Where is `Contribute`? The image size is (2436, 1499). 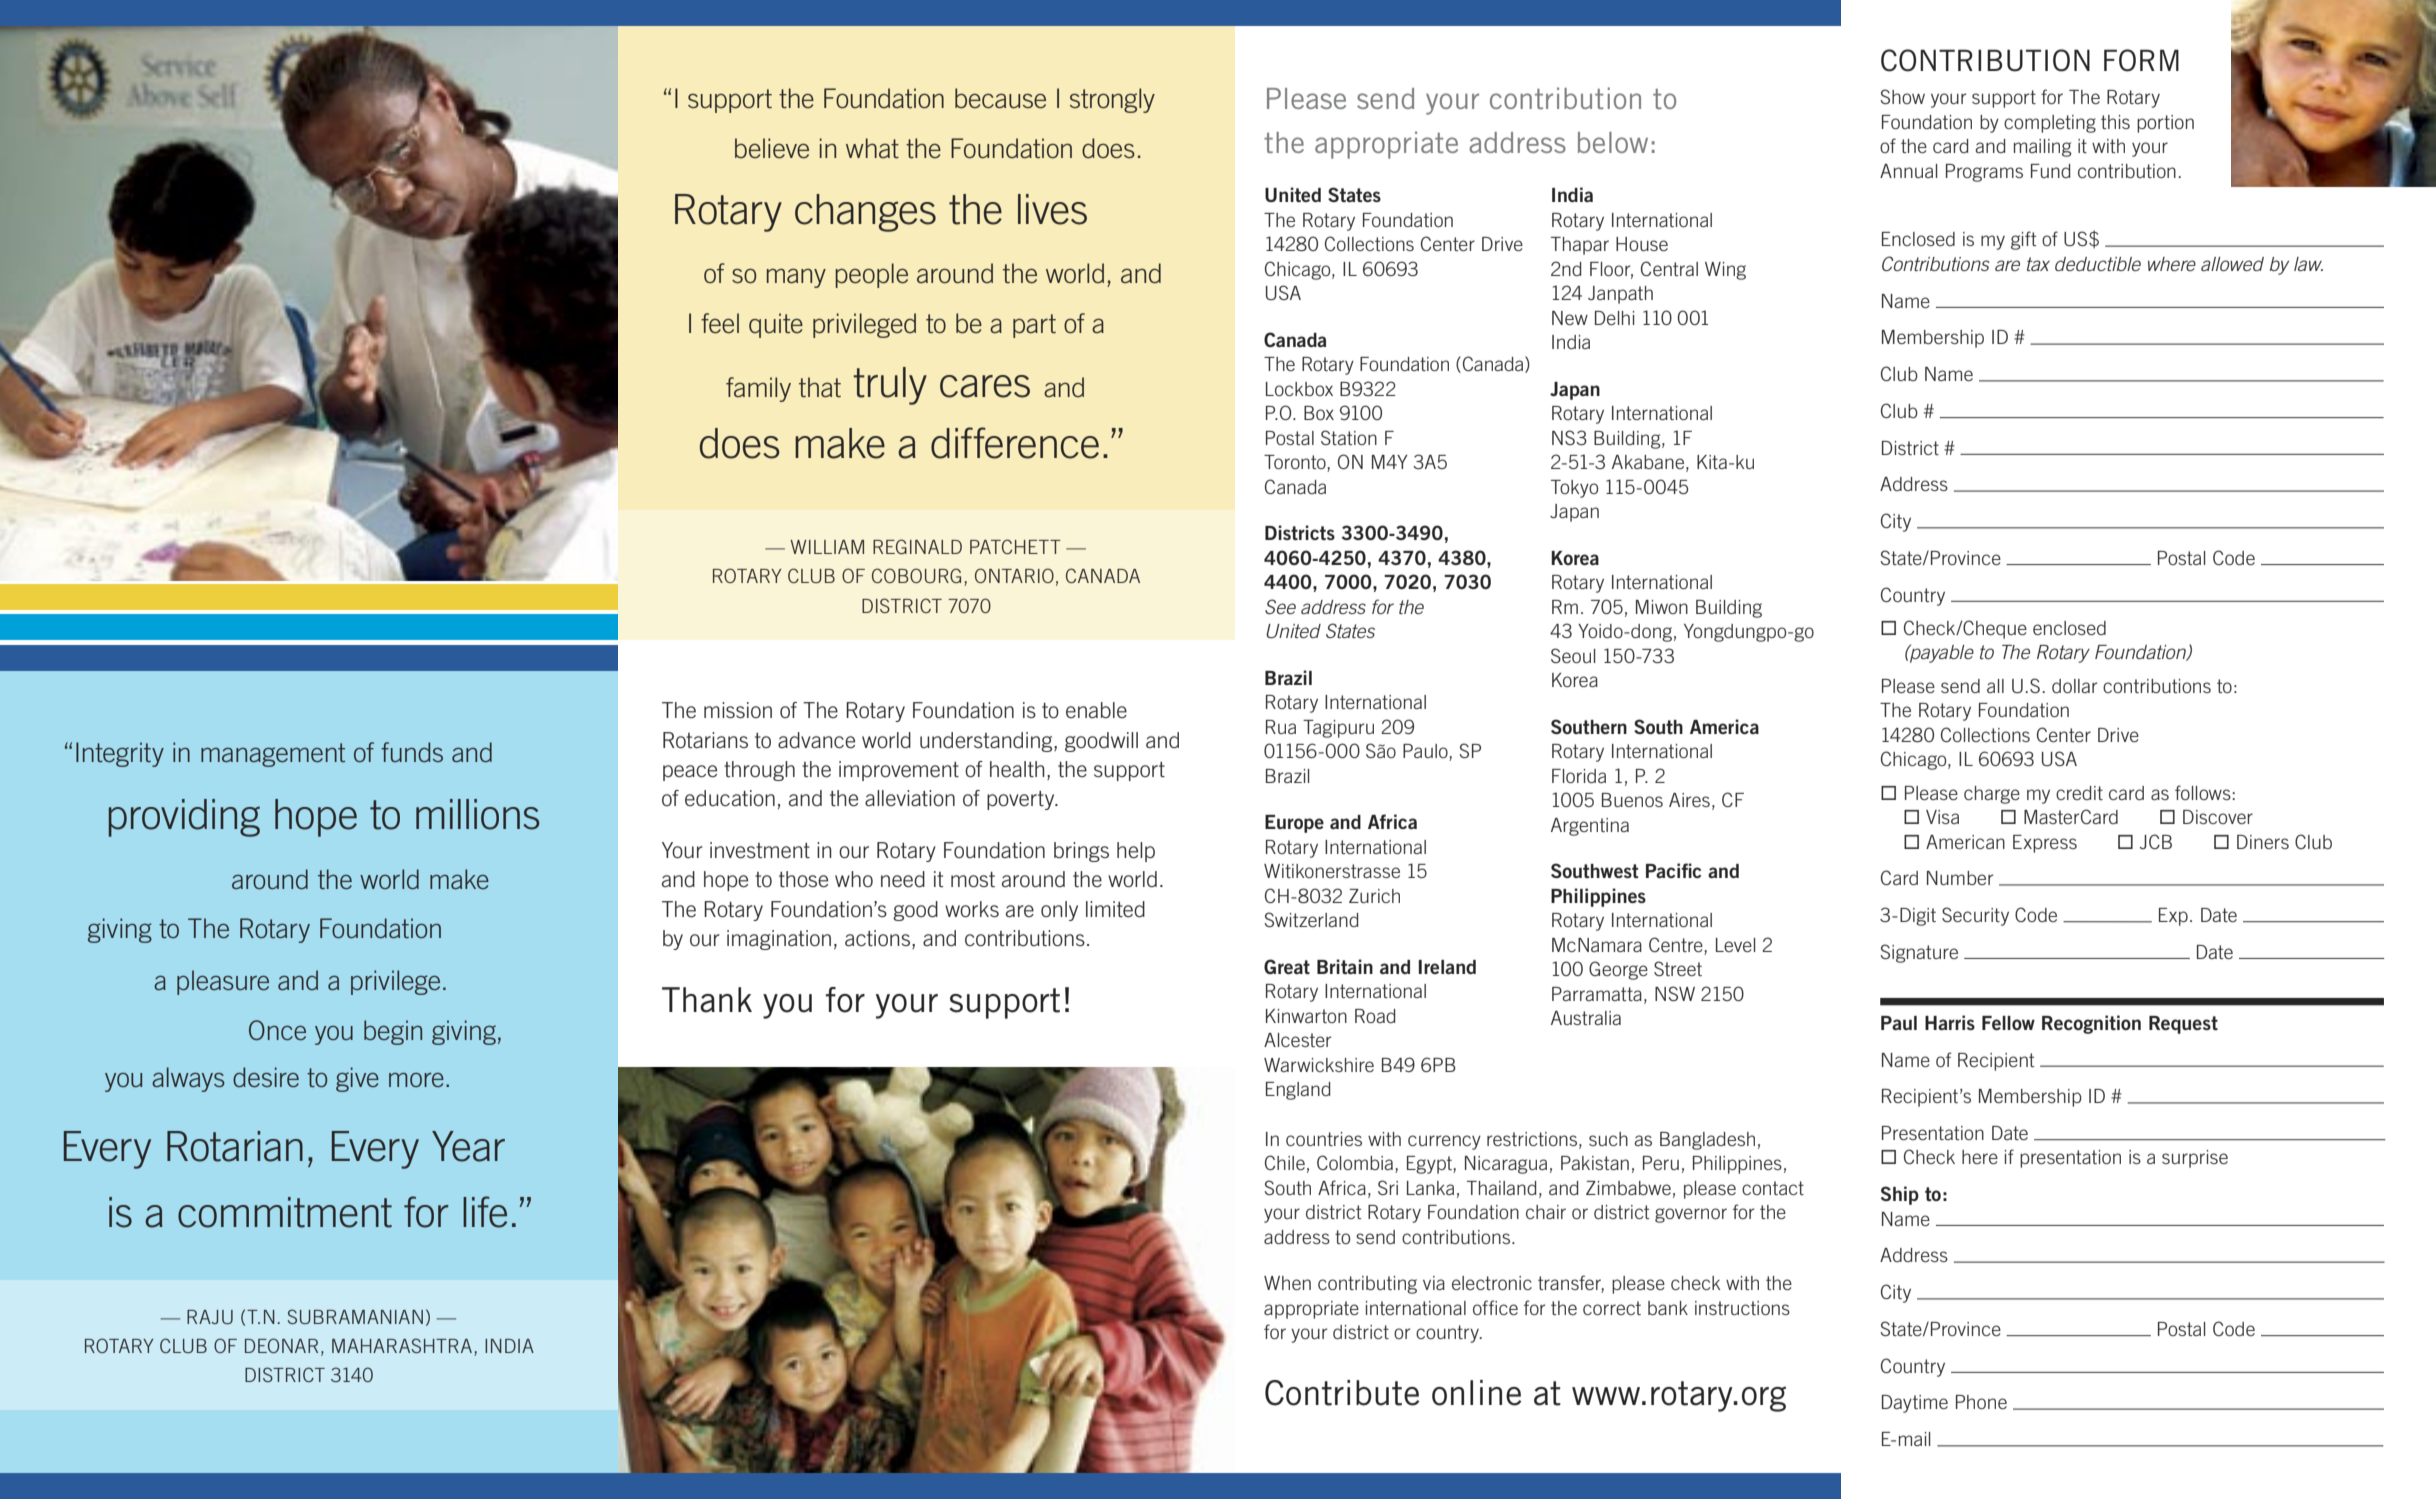 Contribute is located at coordinates (1342, 1393).
